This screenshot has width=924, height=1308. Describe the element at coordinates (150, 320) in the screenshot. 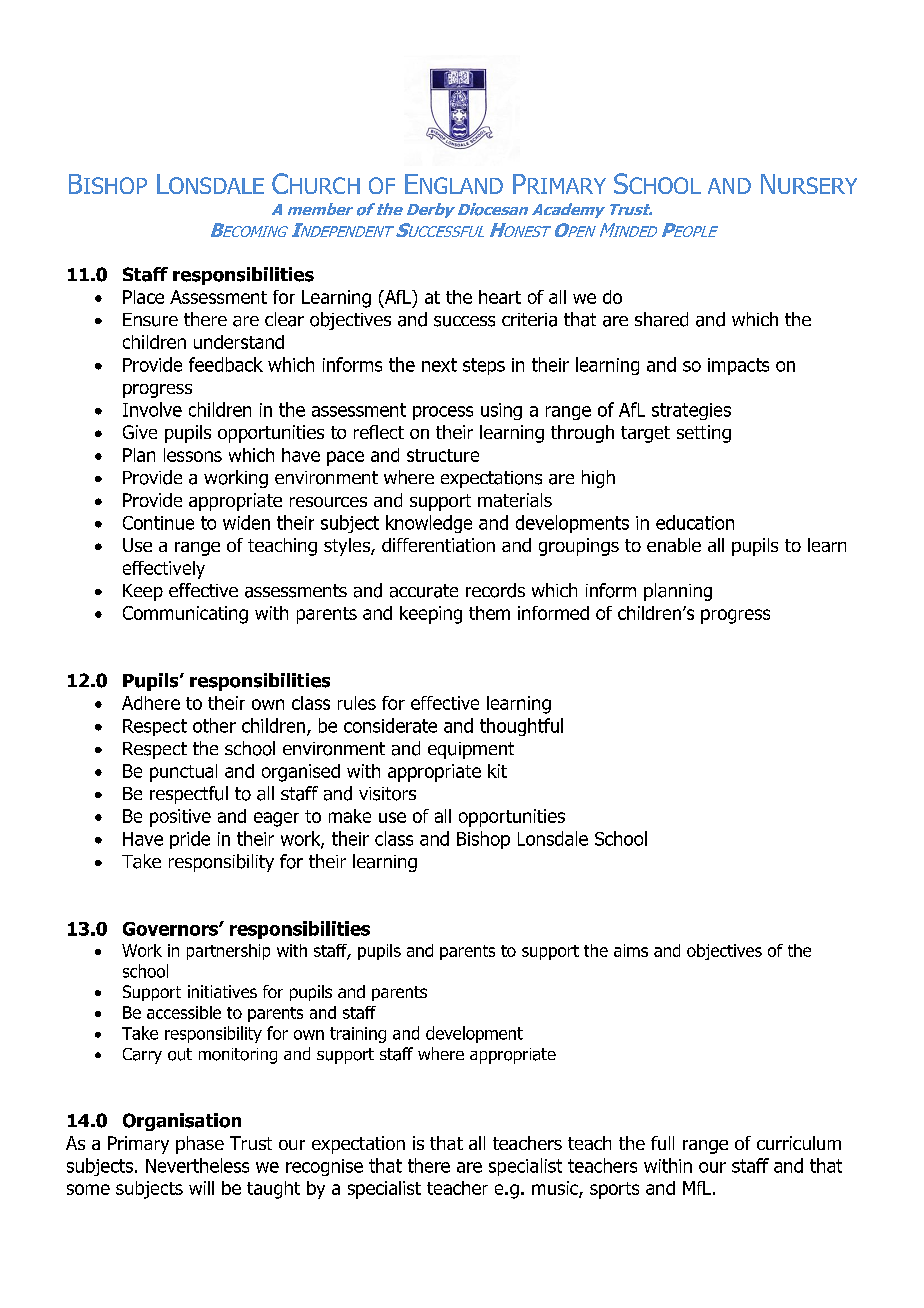

I see `Ensure` at that location.
